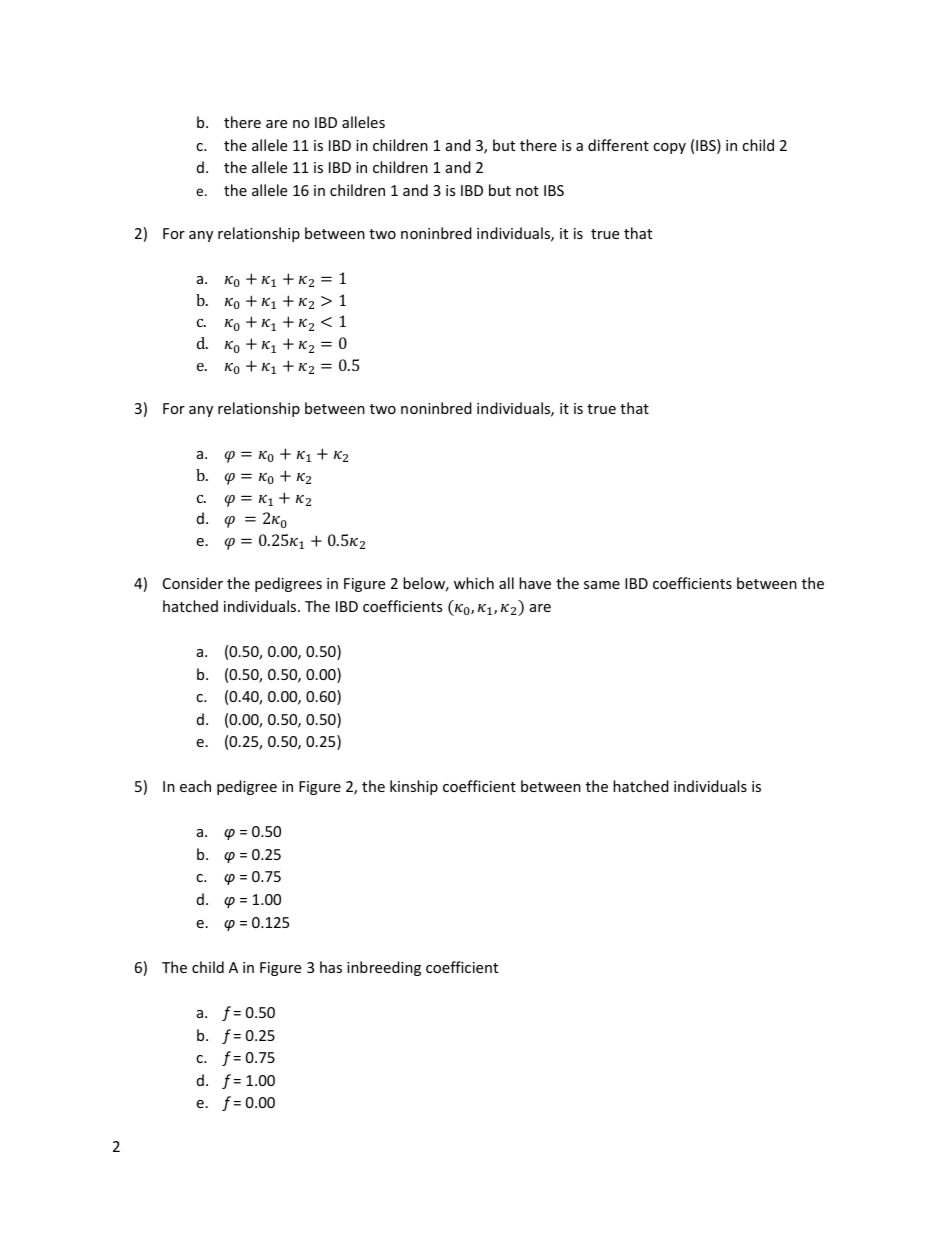 The image size is (952, 1233). Describe the element at coordinates (618, 145) in the document. I see `different` at that location.
